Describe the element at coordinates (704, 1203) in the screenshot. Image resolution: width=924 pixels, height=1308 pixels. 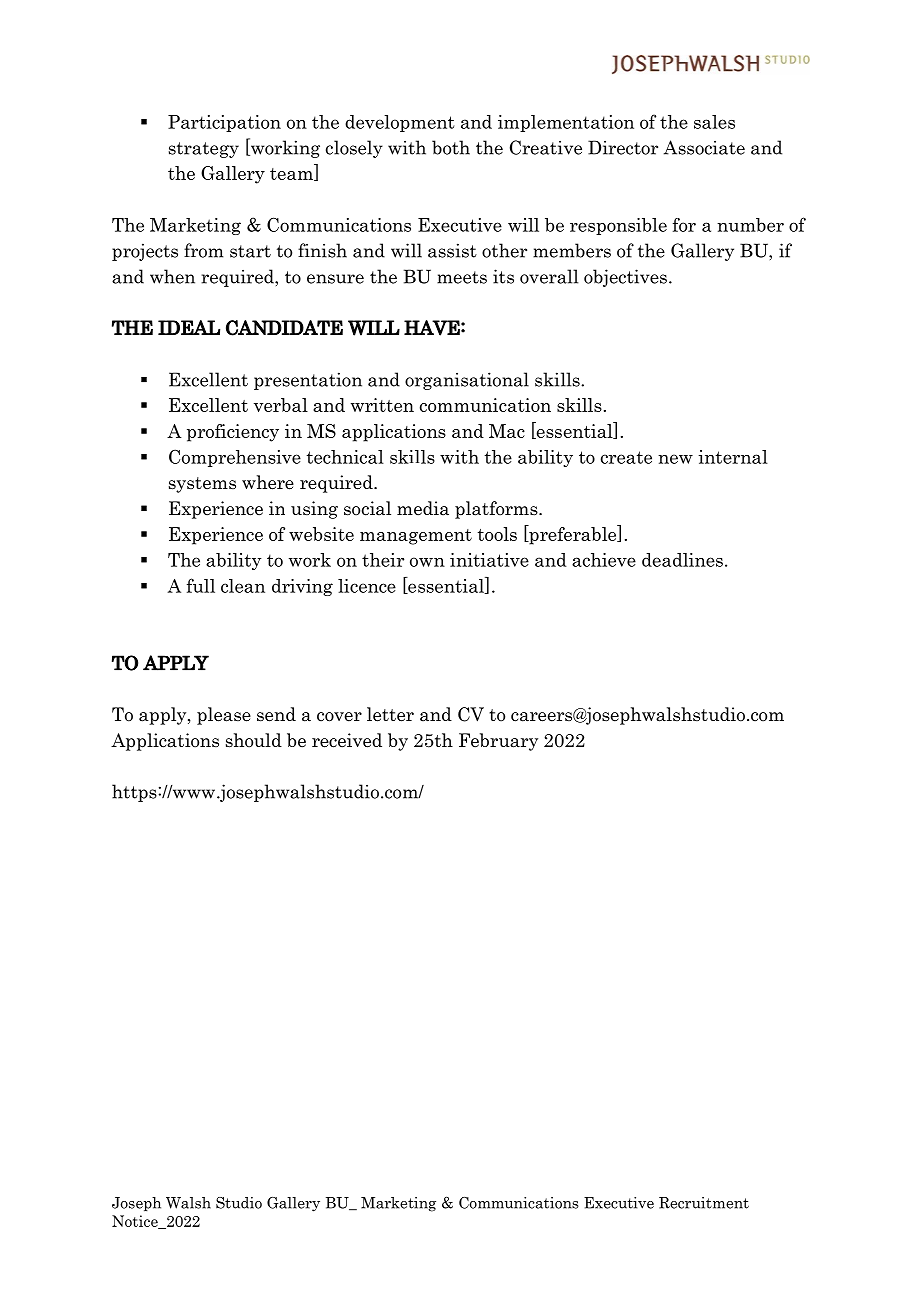
I see `Recruitment` at that location.
